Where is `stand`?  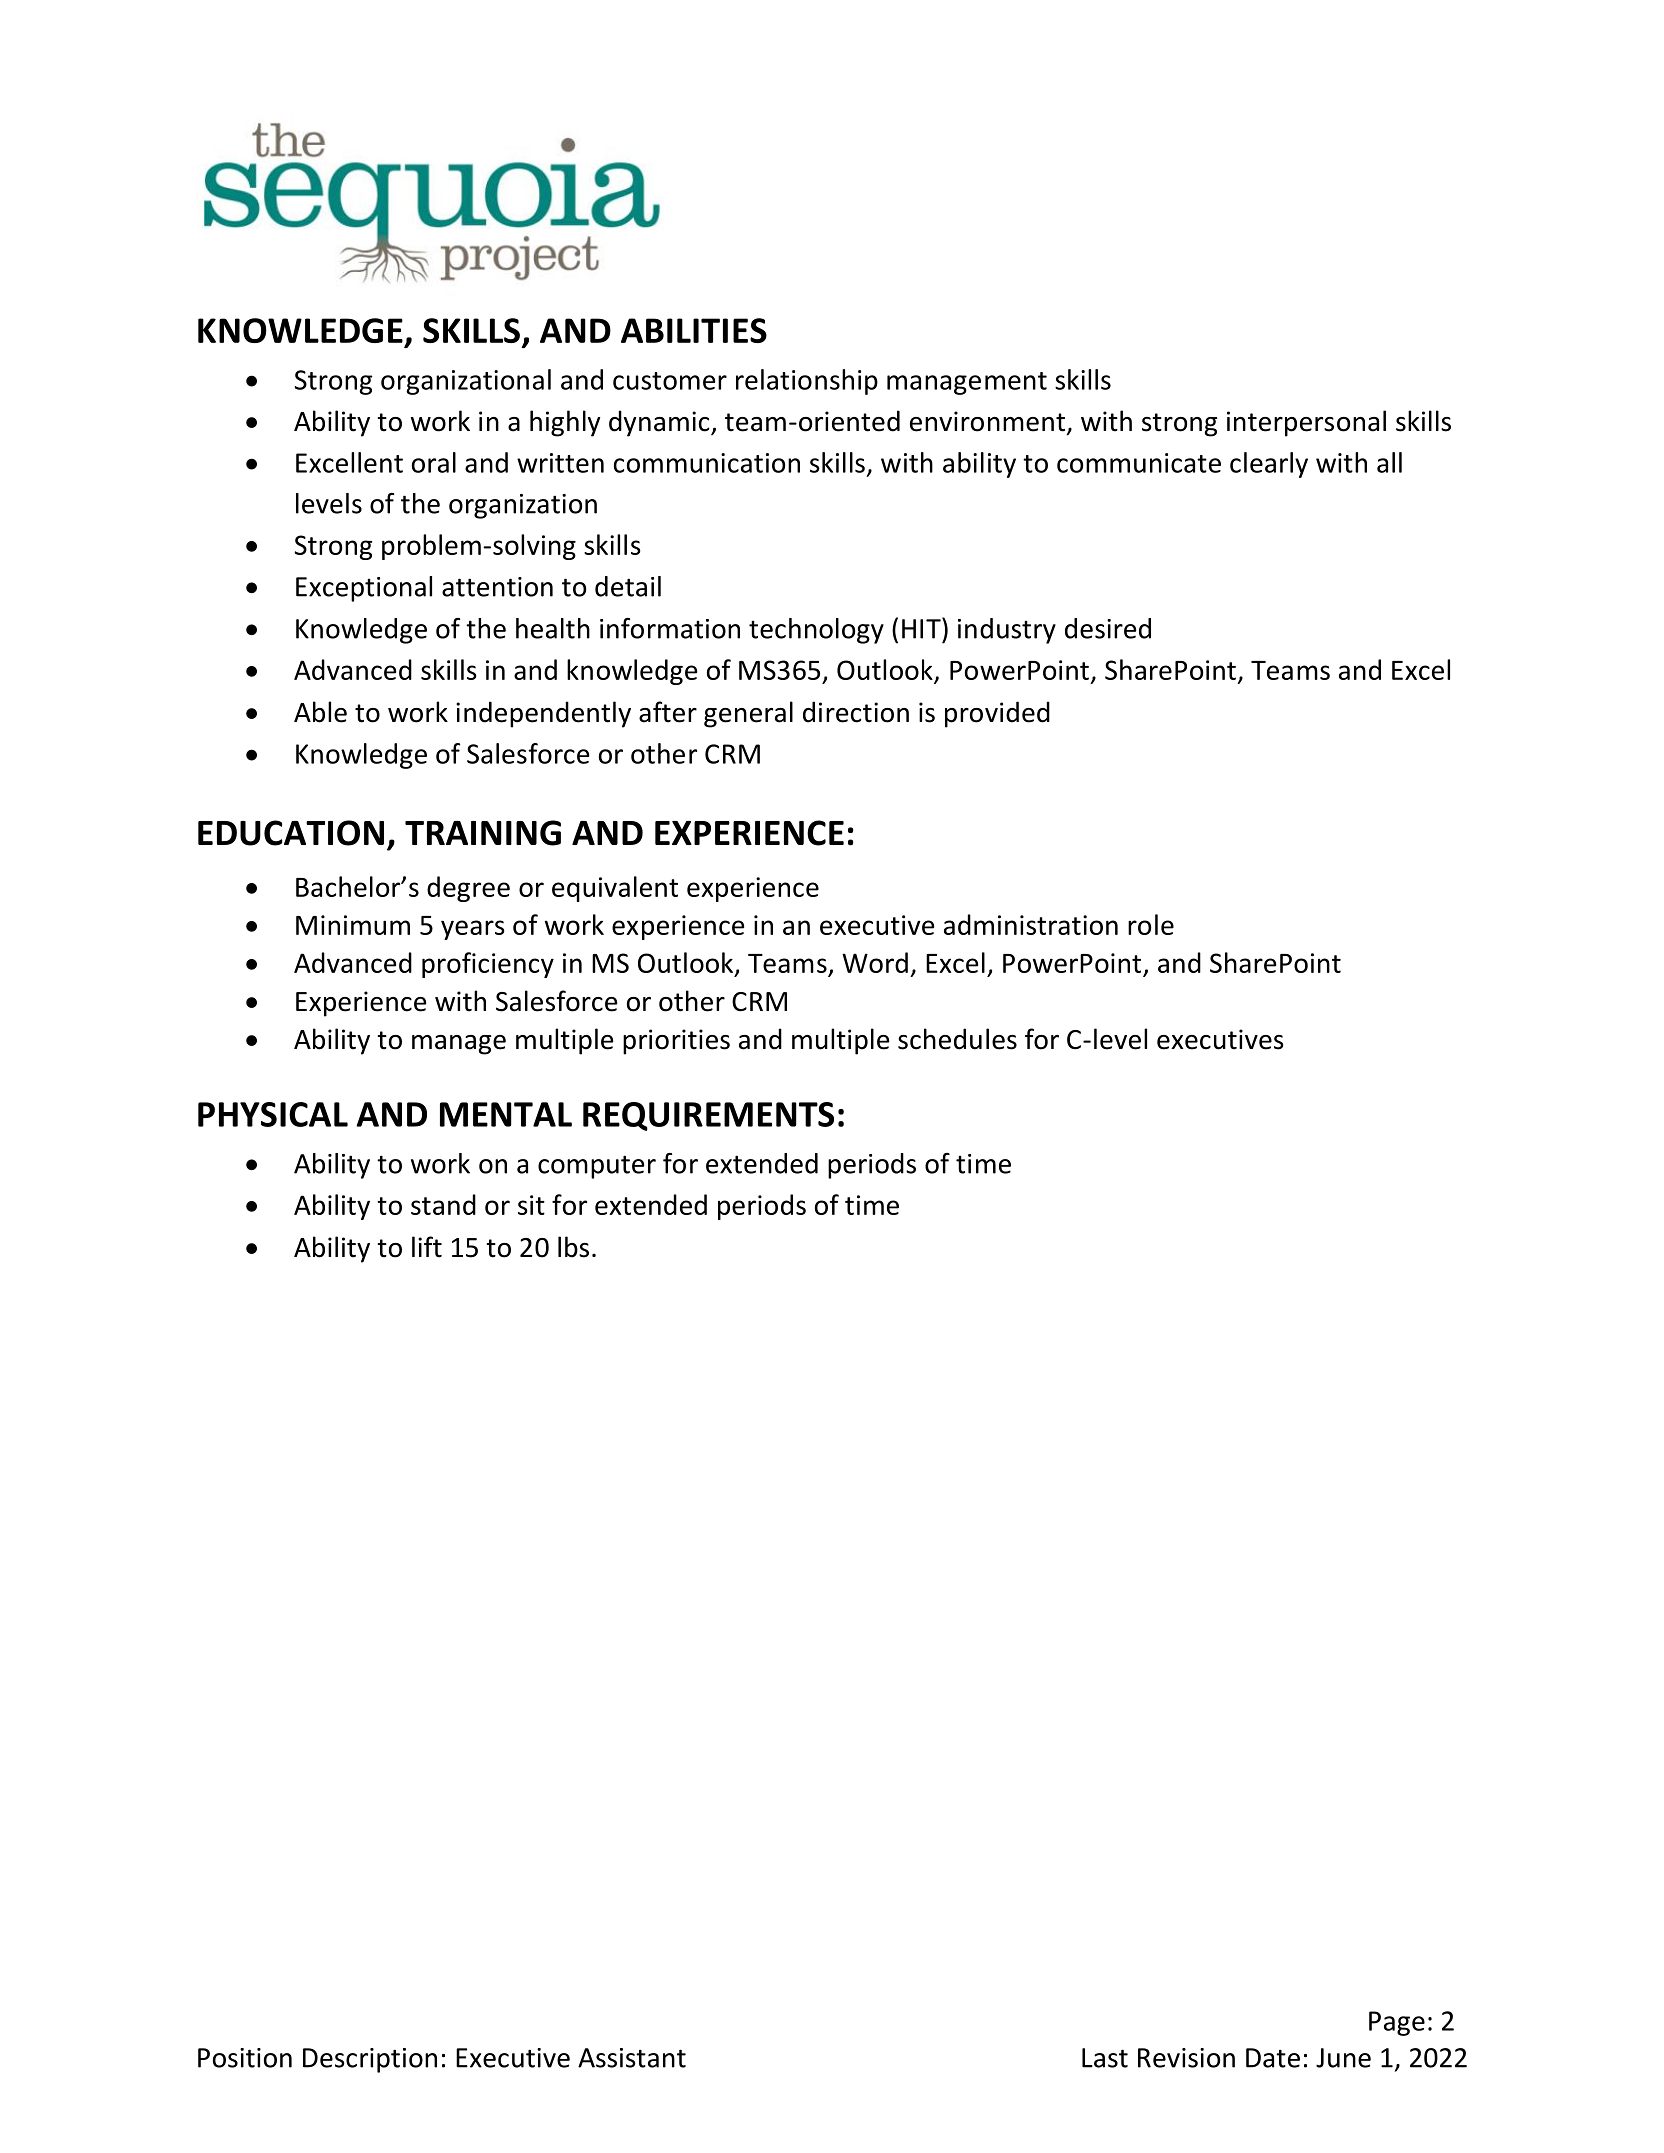 stand is located at coordinates (443, 1204).
